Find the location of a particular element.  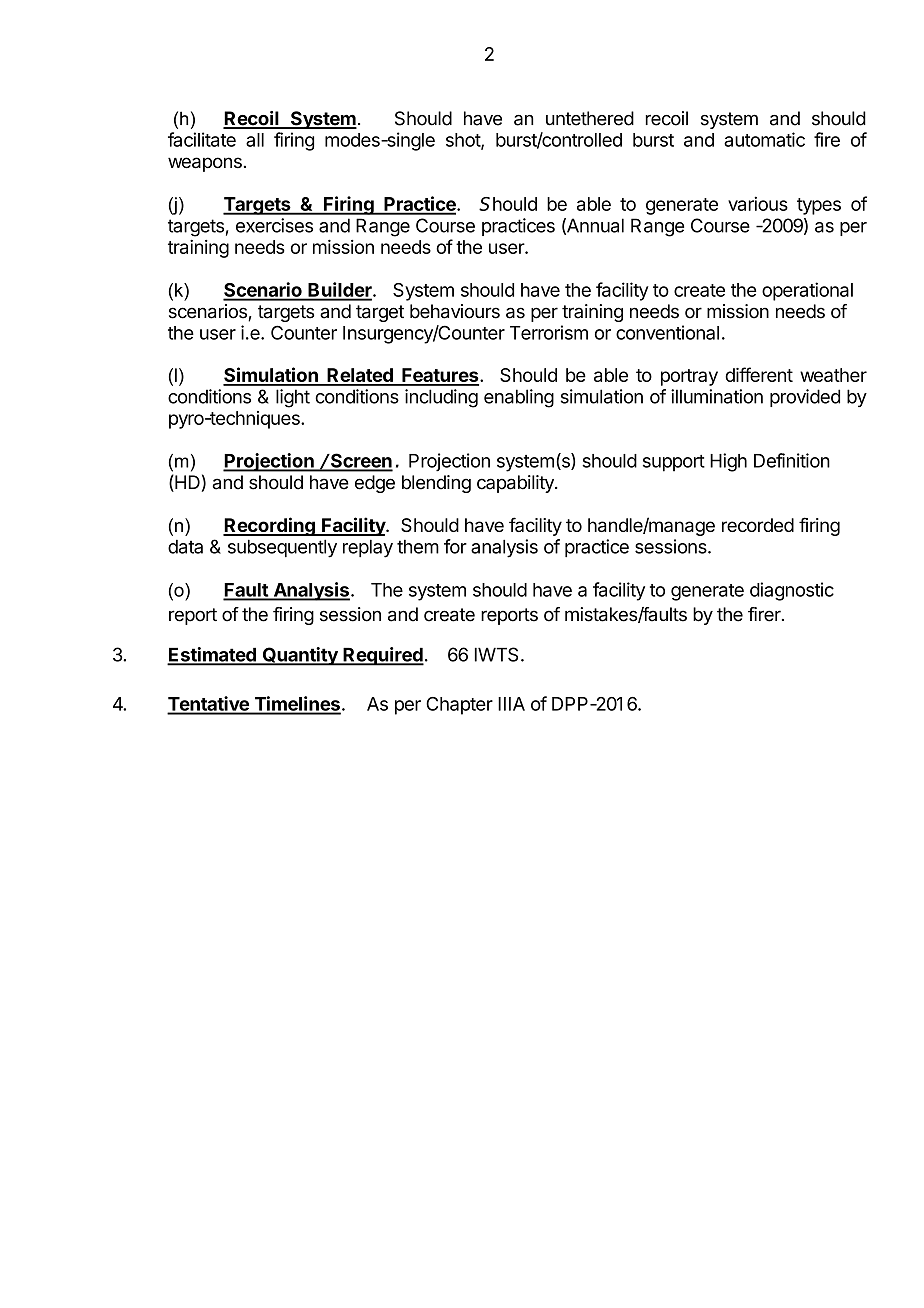

Quantity is located at coordinates (300, 656).
